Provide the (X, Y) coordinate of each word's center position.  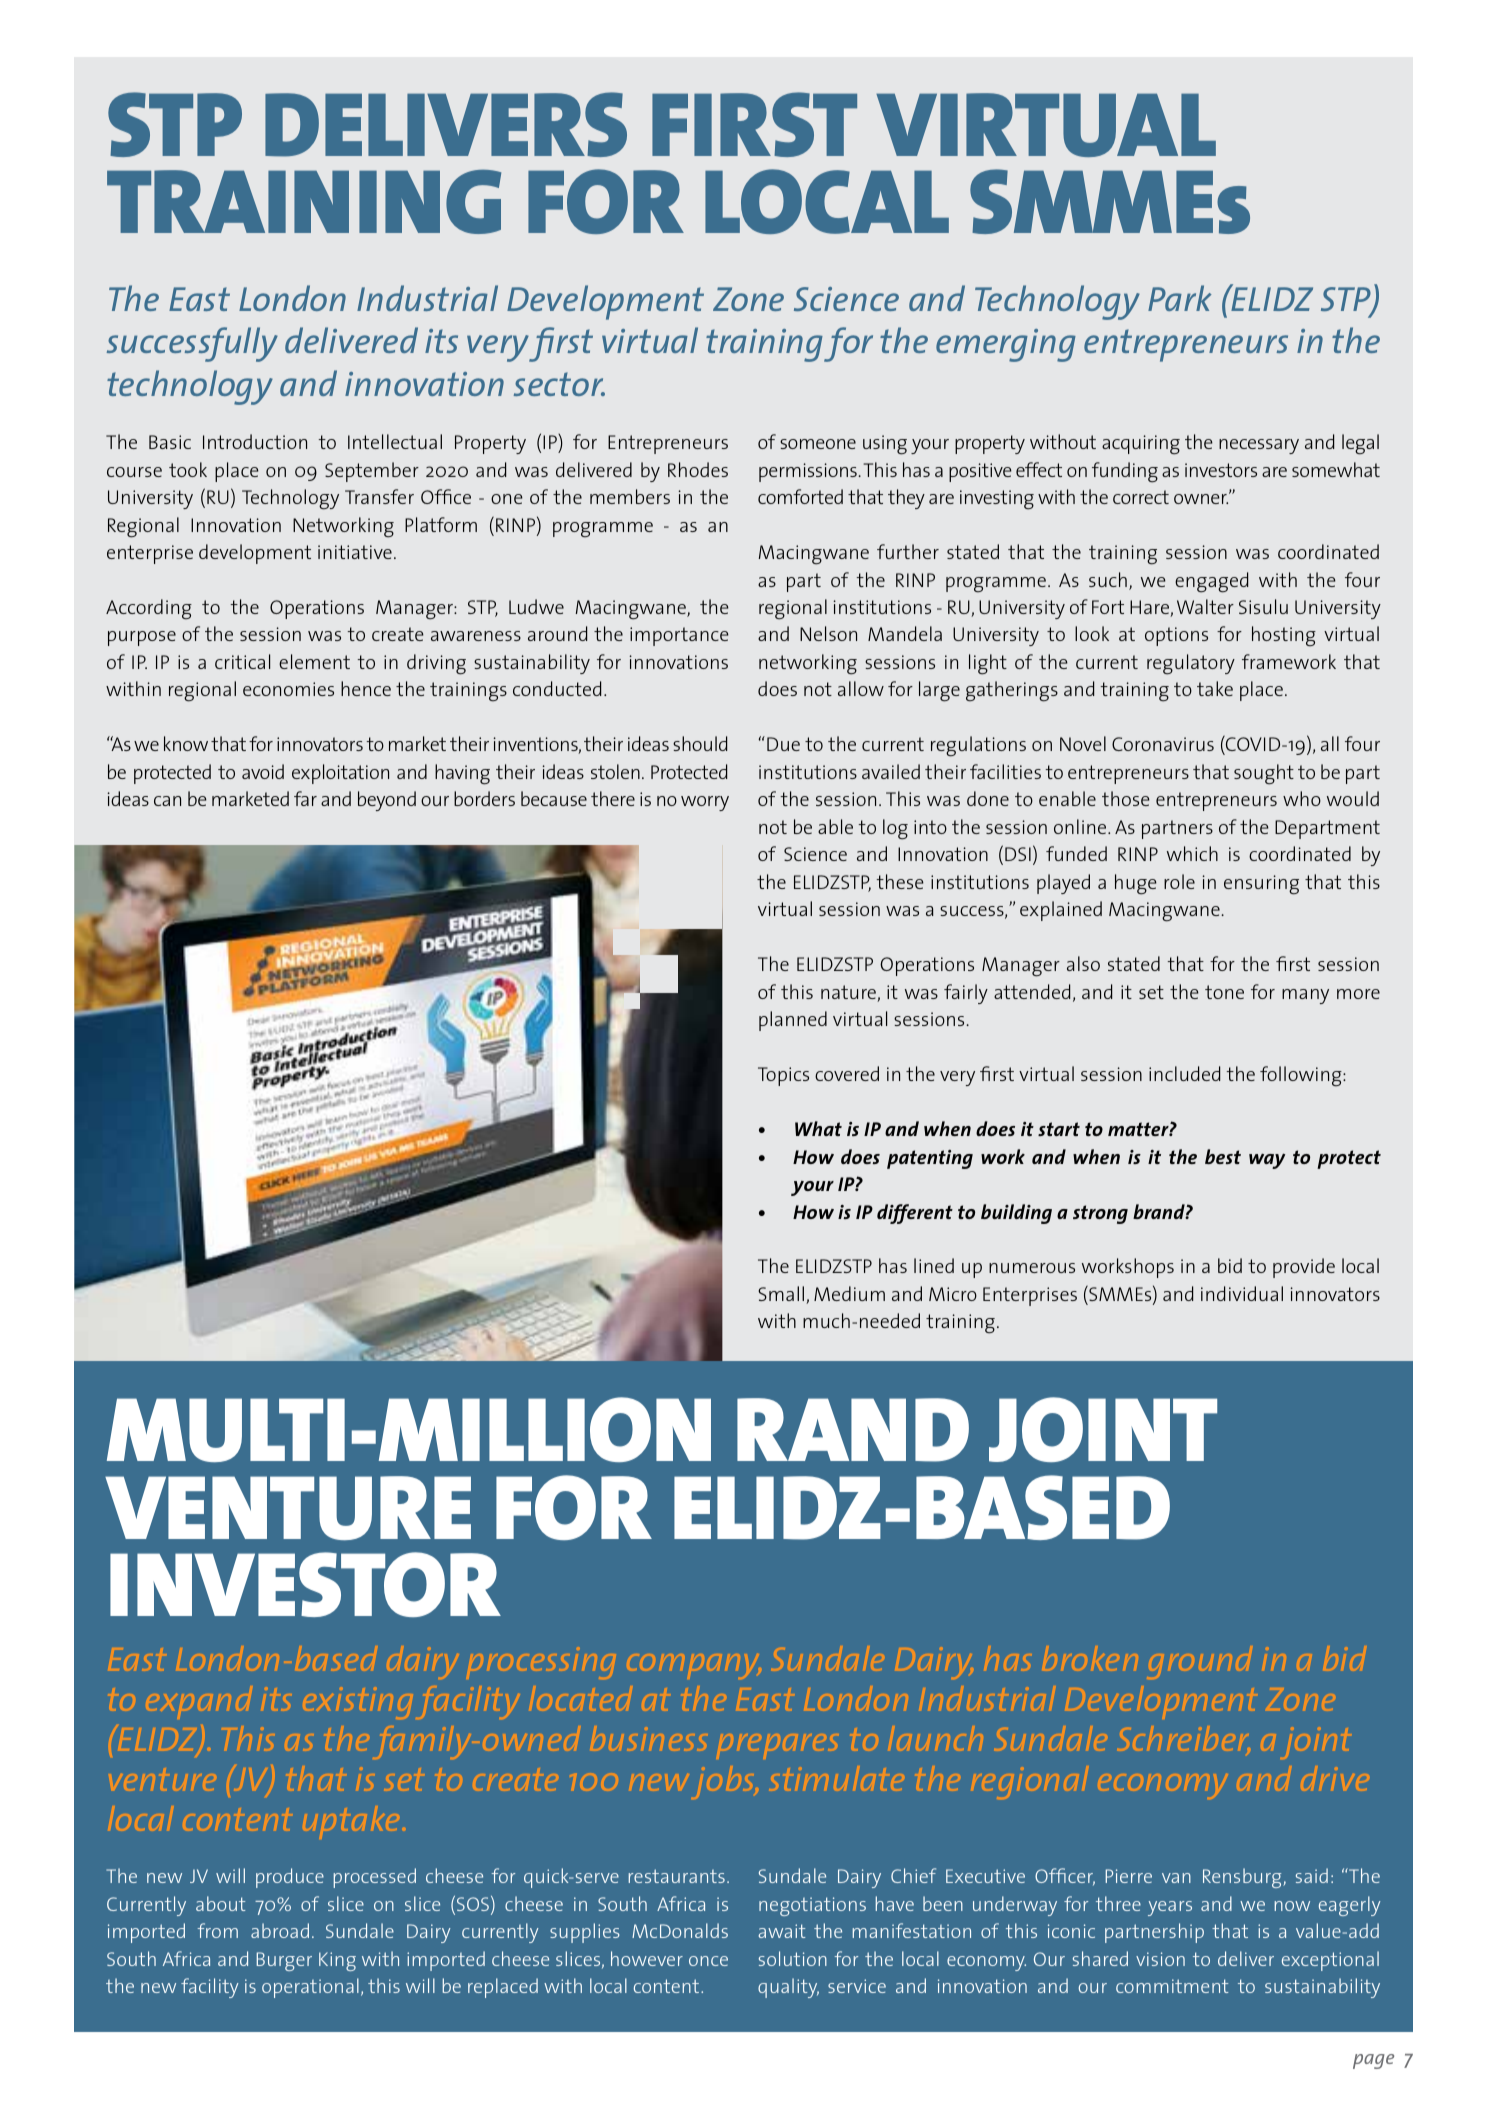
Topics (783, 1076)
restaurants (677, 1876)
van (1176, 1878)
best (1223, 1156)
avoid (263, 771)
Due (783, 744)
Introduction (255, 441)
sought (1264, 774)
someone (818, 444)
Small (782, 1295)
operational (310, 1988)
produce (290, 1878)
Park (1180, 298)
